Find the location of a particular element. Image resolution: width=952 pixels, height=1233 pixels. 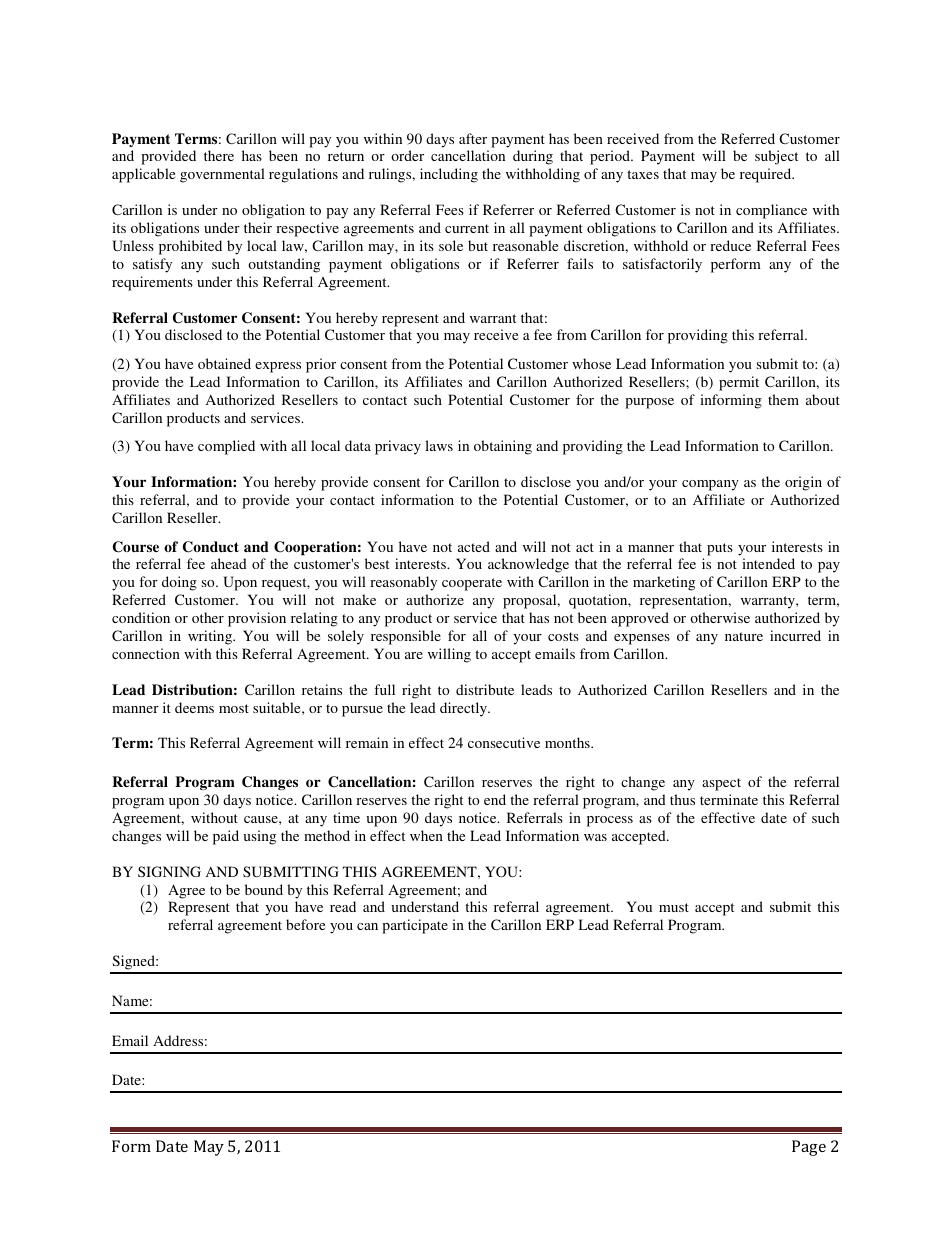

governmental is located at coordinates (222, 175).
